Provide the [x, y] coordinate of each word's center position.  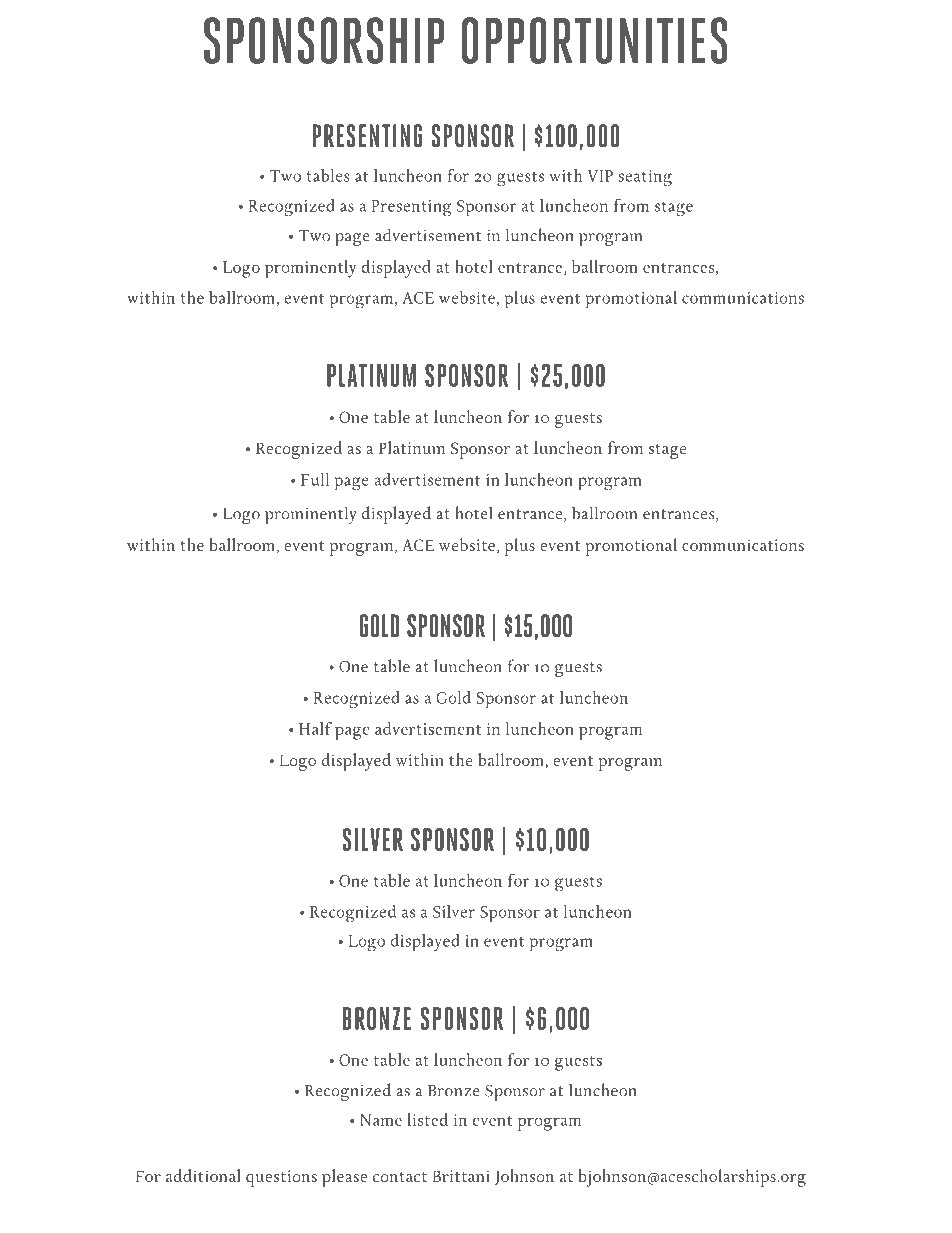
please [344, 1178]
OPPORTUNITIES [594, 40]
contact [400, 1177]
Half [315, 728]
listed [427, 1119]
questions [281, 1178]
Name [381, 1120]
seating [645, 178]
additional [203, 1175]
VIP [600, 176]
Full [315, 479]
